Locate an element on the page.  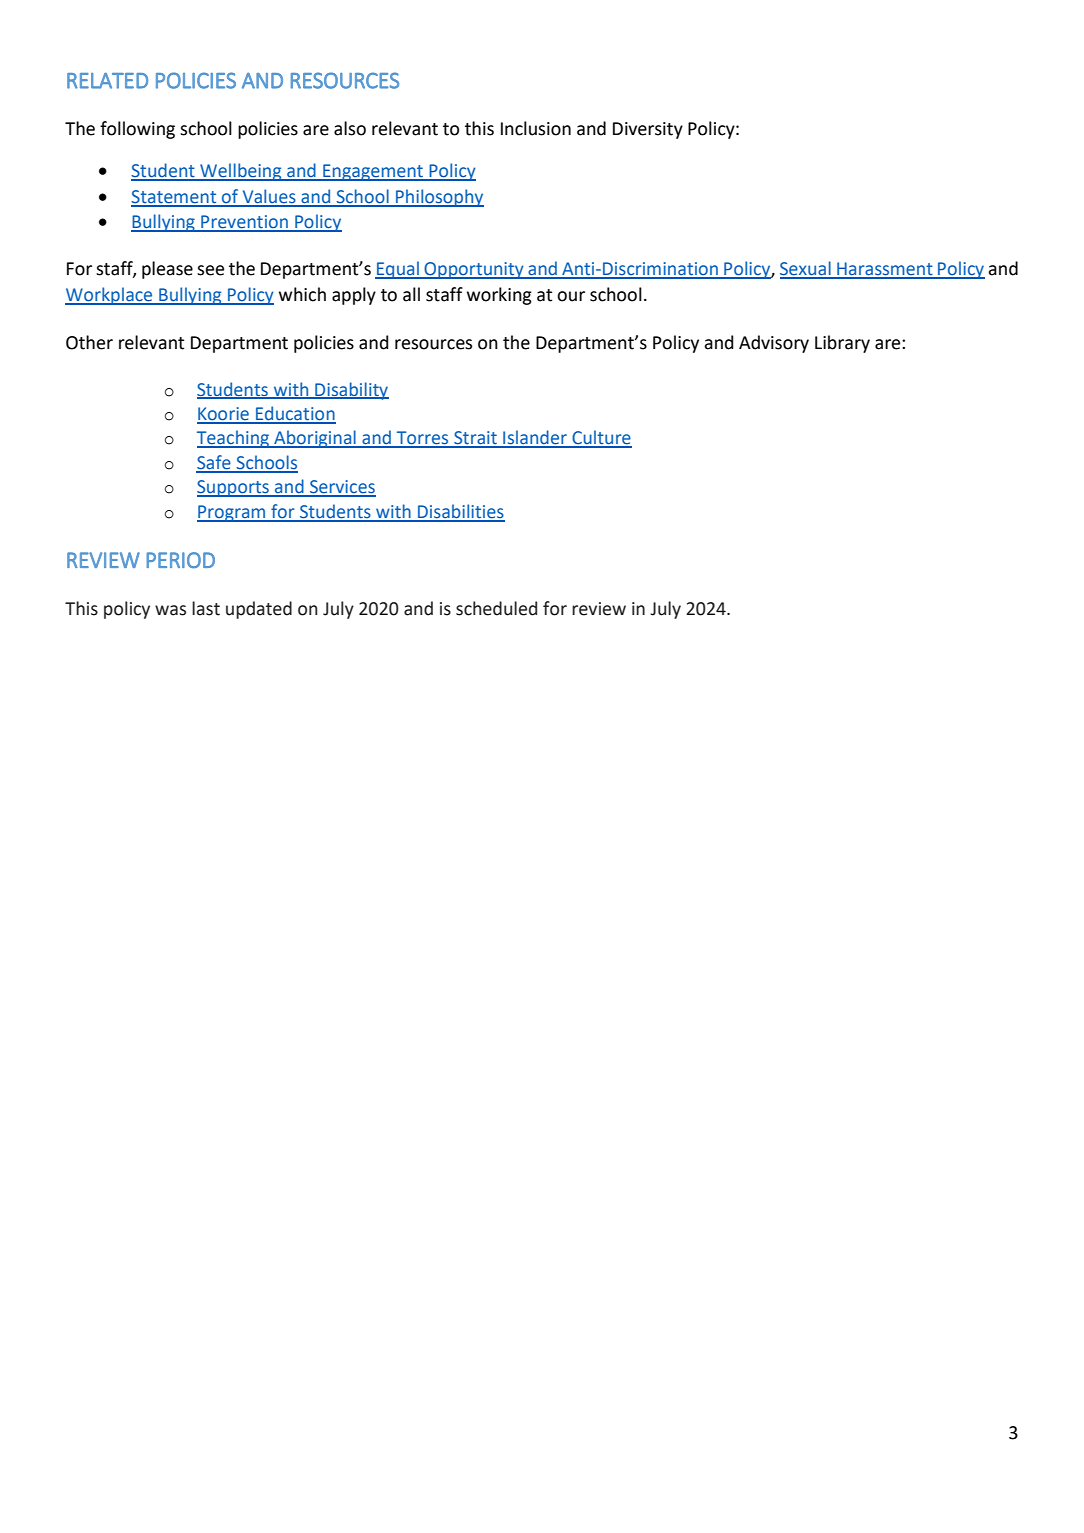
Culture is located at coordinates (601, 438).
